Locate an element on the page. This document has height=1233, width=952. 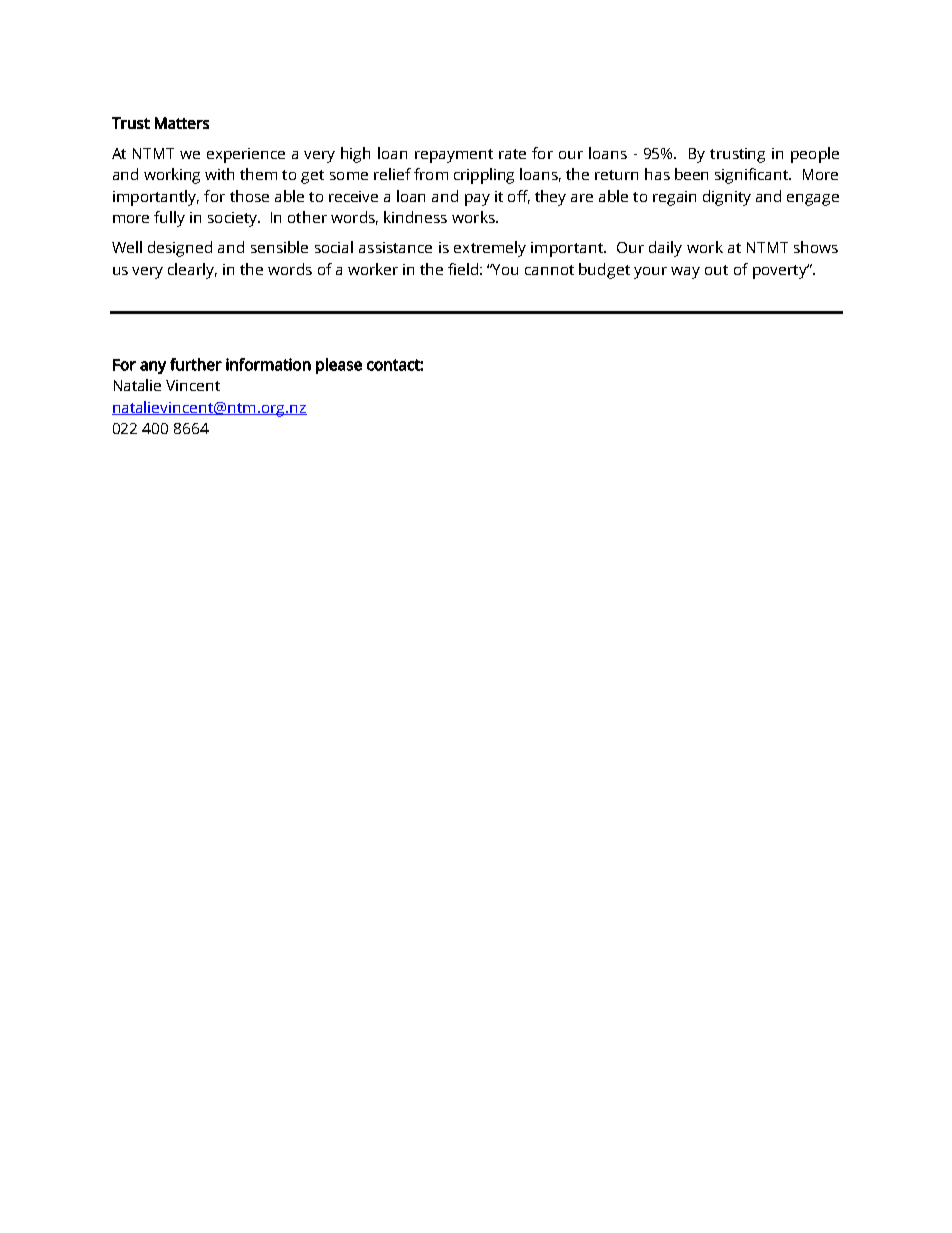
cannot is located at coordinates (549, 270).
